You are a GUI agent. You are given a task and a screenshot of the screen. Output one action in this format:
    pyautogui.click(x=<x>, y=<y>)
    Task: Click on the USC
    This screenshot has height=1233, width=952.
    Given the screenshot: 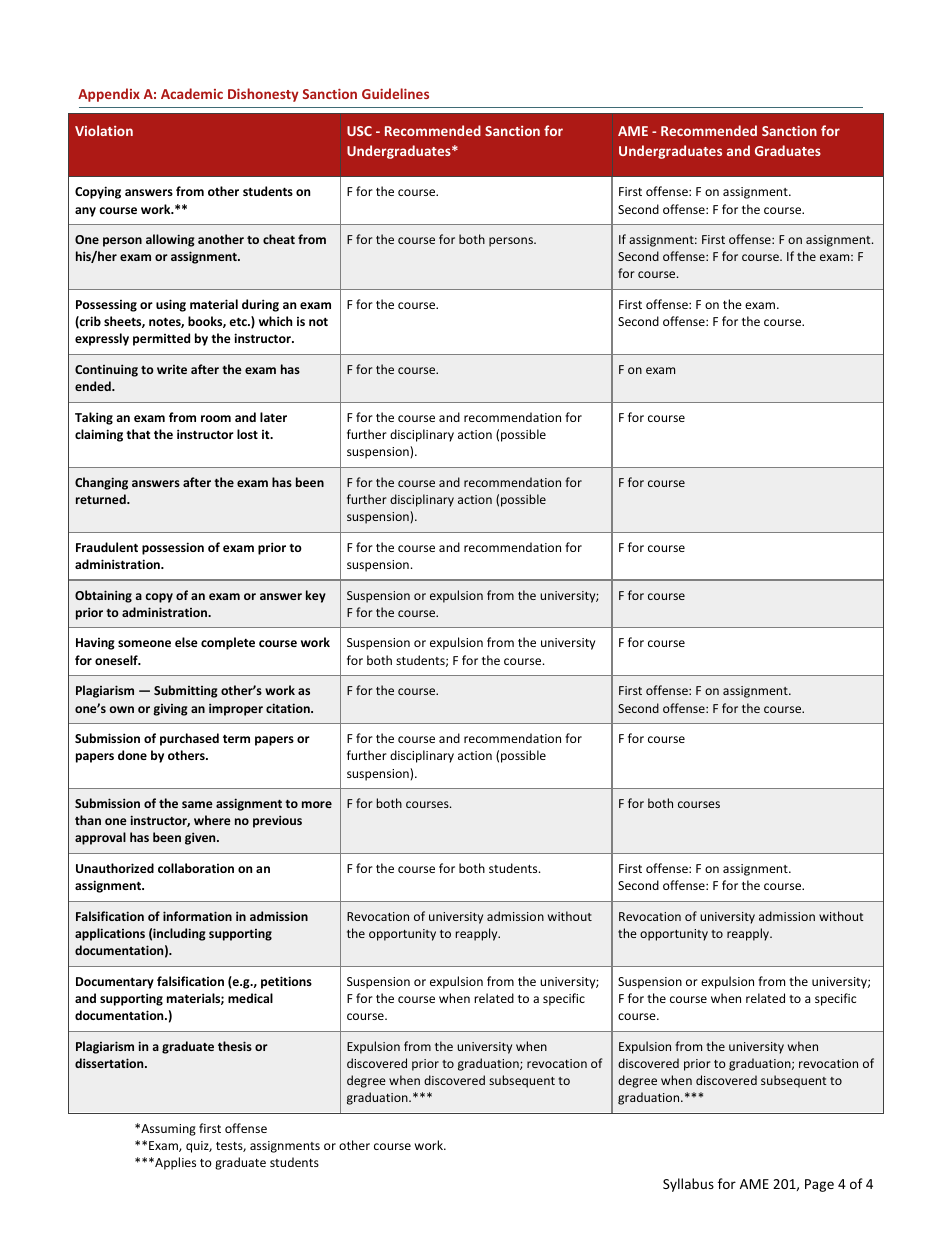 What is the action you would take?
    pyautogui.click(x=359, y=131)
